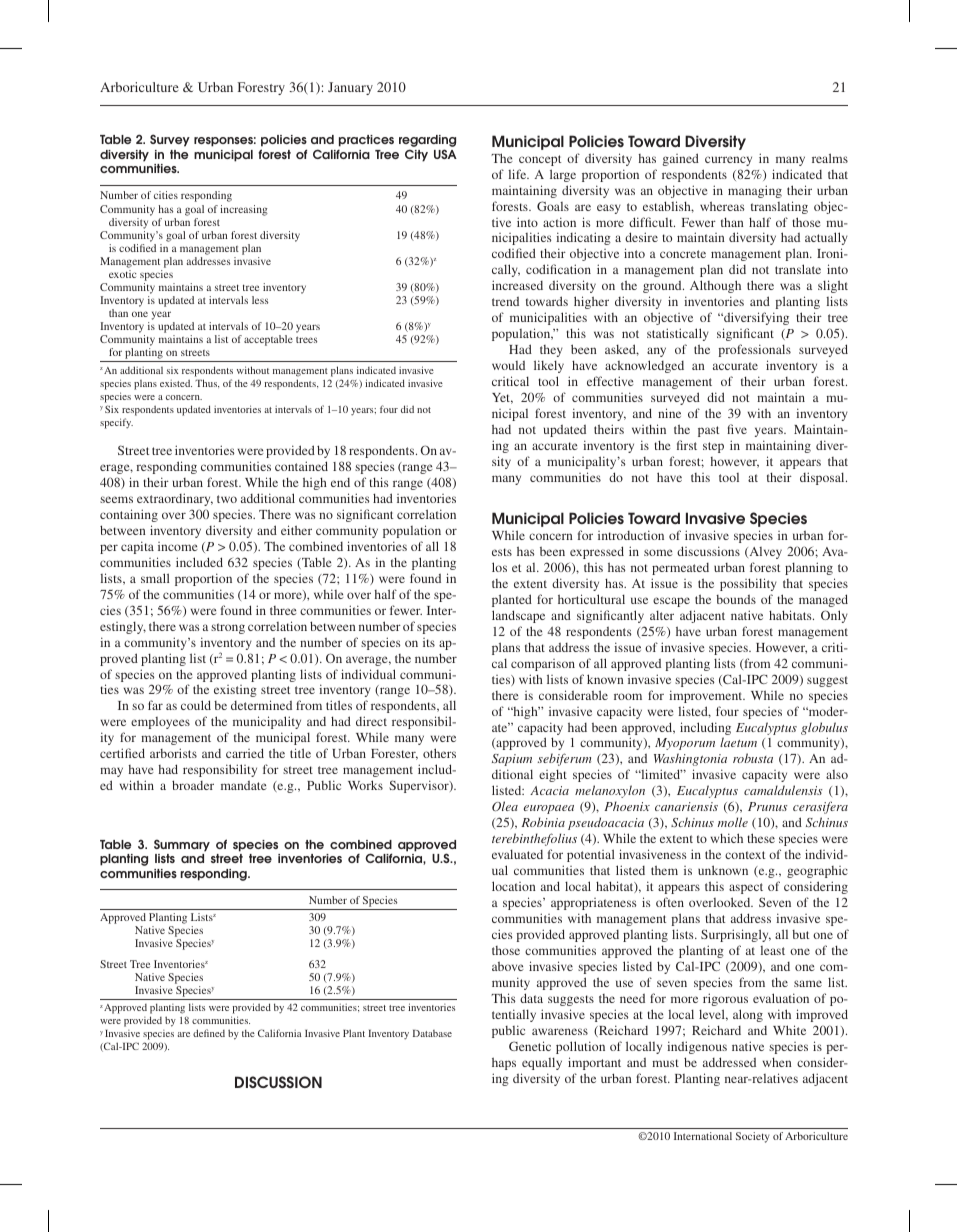 The image size is (957, 1232). What do you see at coordinates (244, 210) in the screenshot?
I see `increasing` at bounding box center [244, 210].
